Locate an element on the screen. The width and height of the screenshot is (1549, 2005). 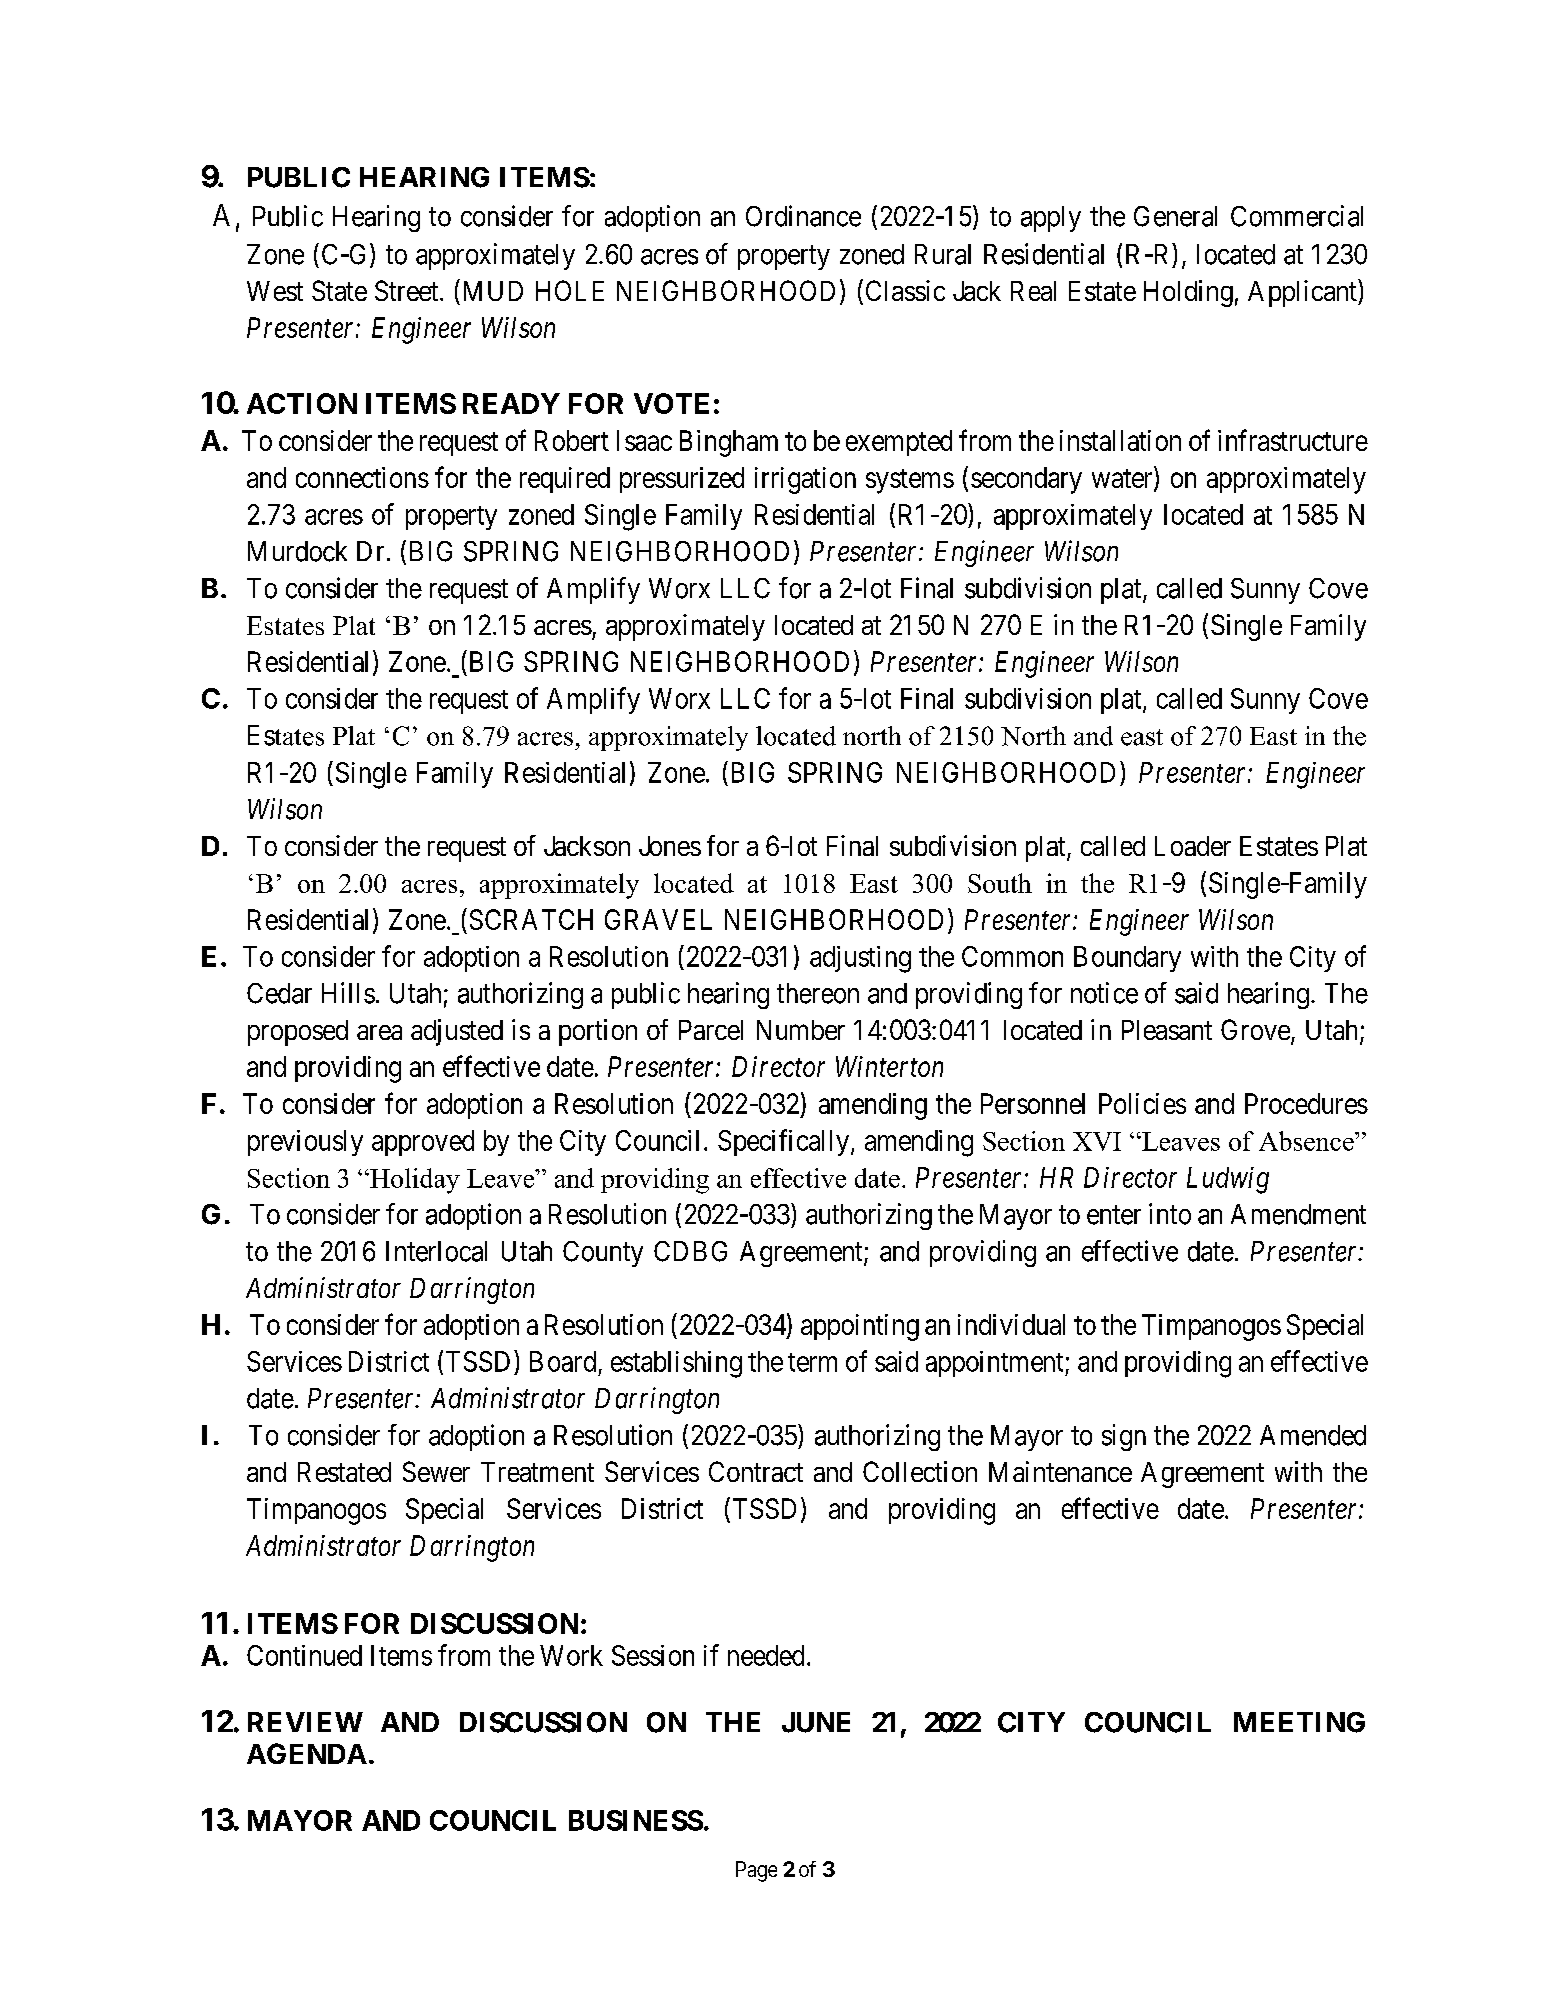
Page is located at coordinates (756, 1871).
